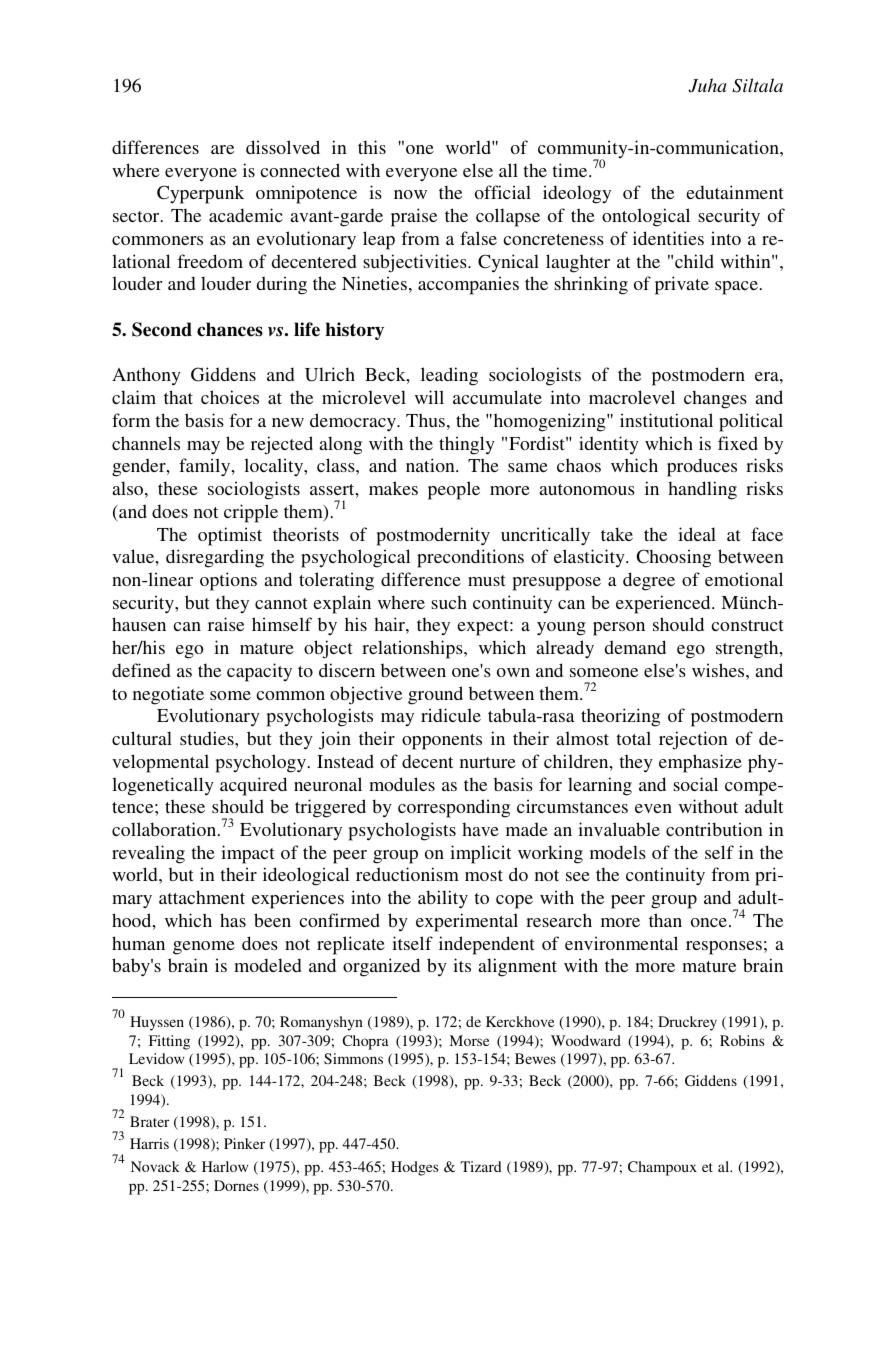 The height and width of the page is (1345, 896). Describe the element at coordinates (467, 922) in the page. I see `experimental` at that location.
